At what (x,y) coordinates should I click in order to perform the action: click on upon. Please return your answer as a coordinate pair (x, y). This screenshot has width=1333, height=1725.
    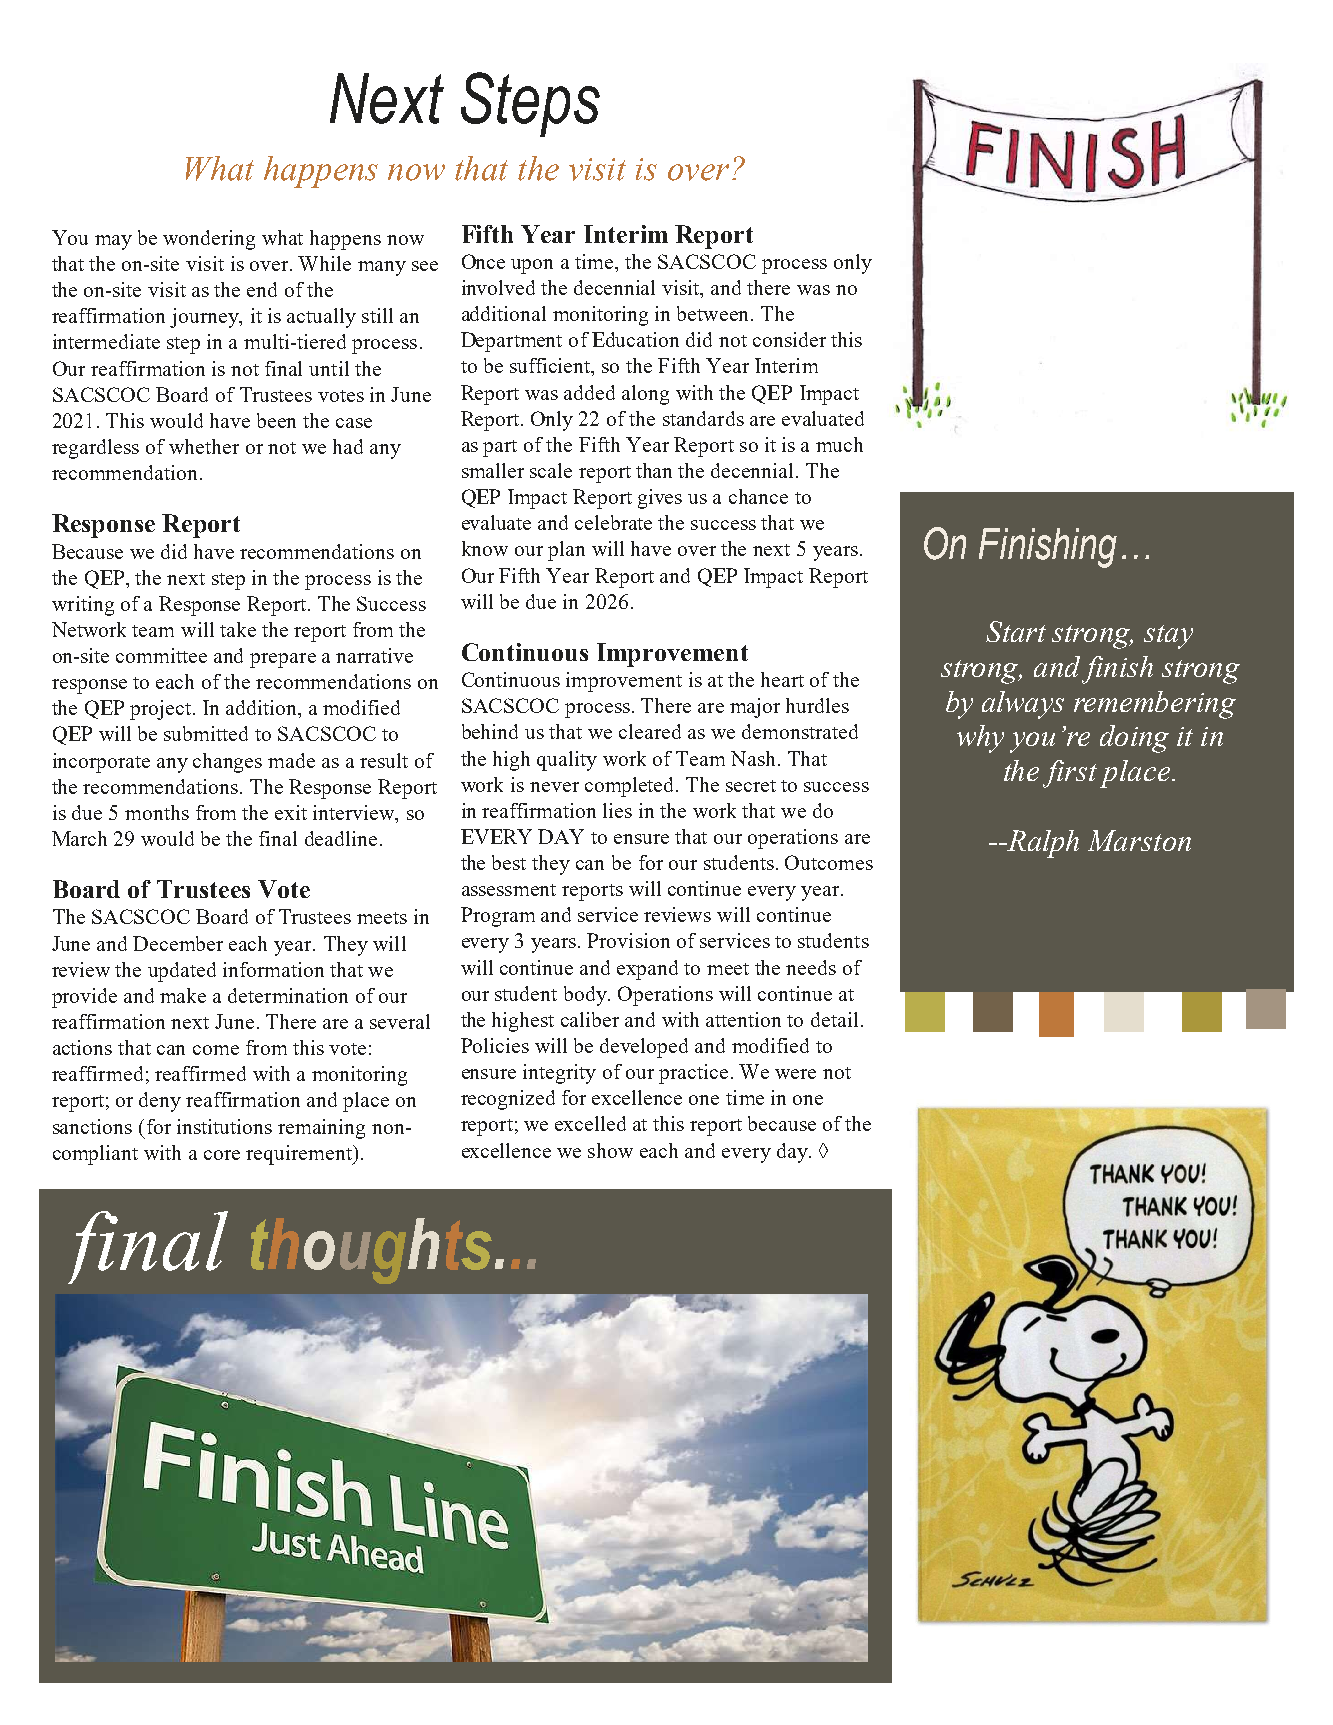
    Looking at the image, I should click on (532, 266).
